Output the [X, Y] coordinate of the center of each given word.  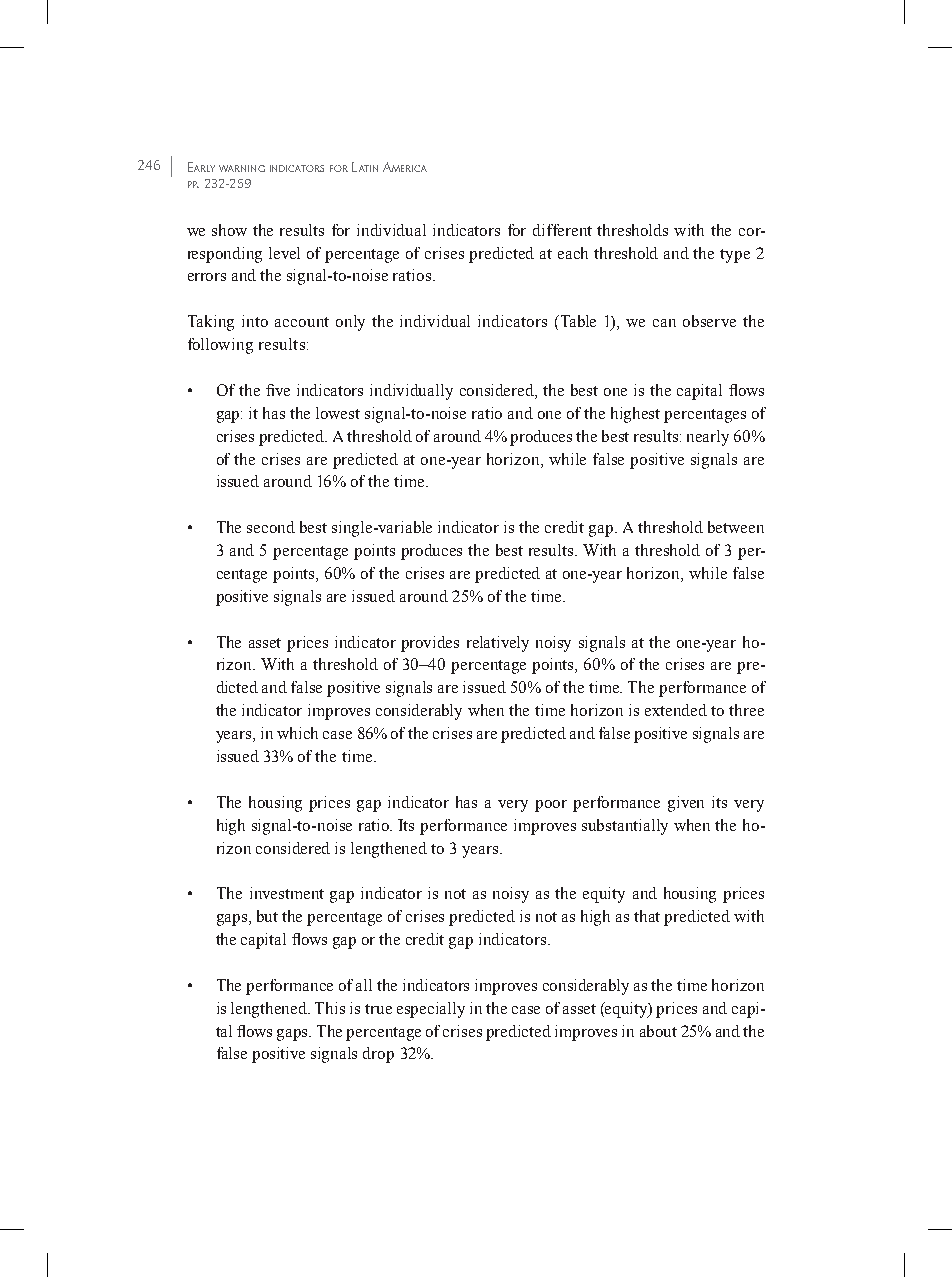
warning [242, 168]
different [562, 230]
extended [676, 710]
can [664, 323]
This [330, 1008]
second [271, 527]
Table [577, 321]
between [736, 527]
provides [430, 644]
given [686, 804]
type [735, 256]
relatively [498, 644]
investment [287, 893]
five [278, 390]
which [297, 733]
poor [551, 806]
